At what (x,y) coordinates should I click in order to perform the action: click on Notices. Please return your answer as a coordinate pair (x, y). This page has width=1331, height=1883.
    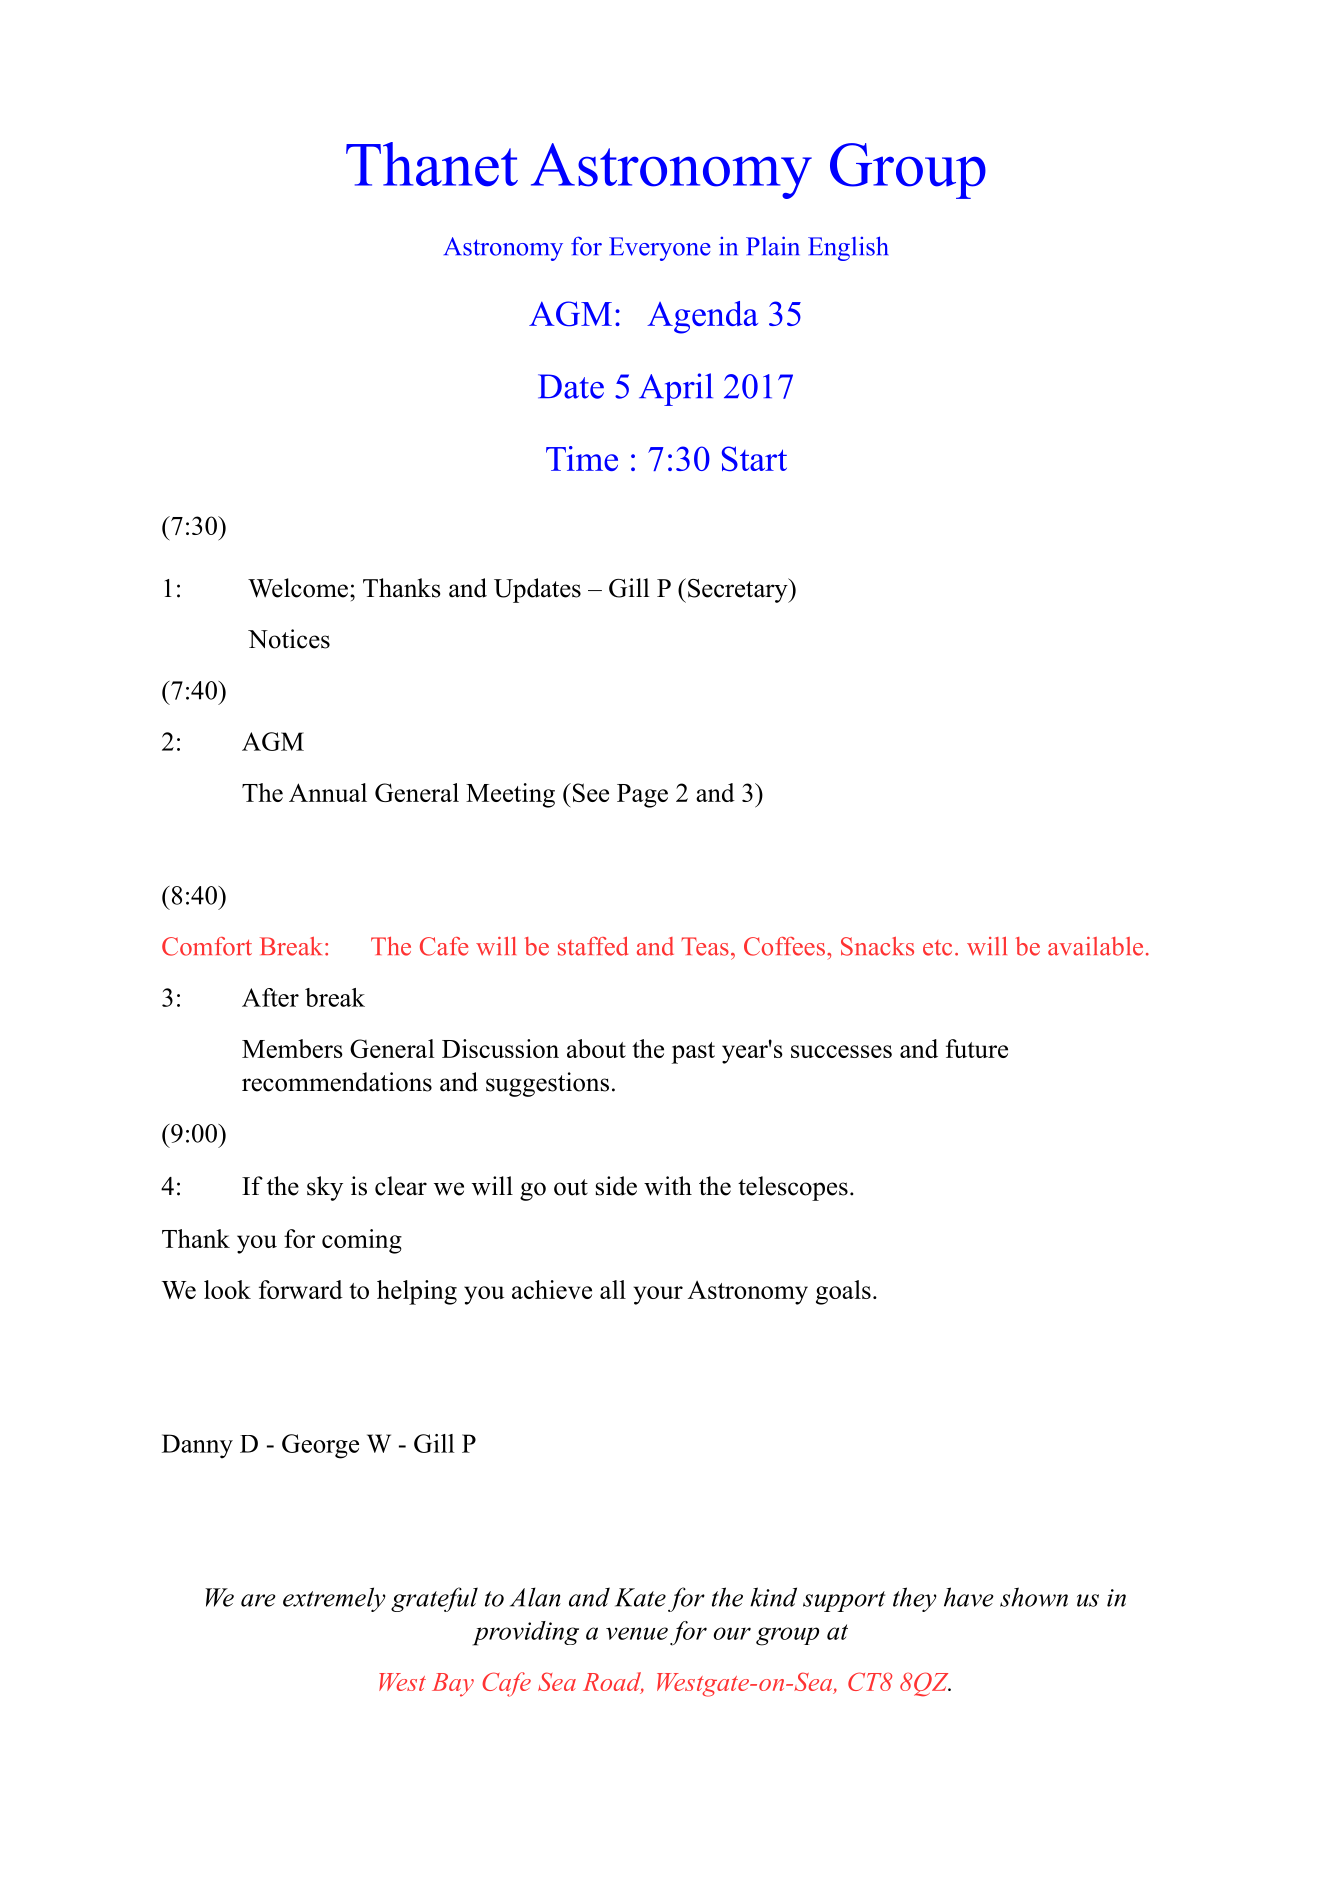
    Looking at the image, I should click on (289, 639).
